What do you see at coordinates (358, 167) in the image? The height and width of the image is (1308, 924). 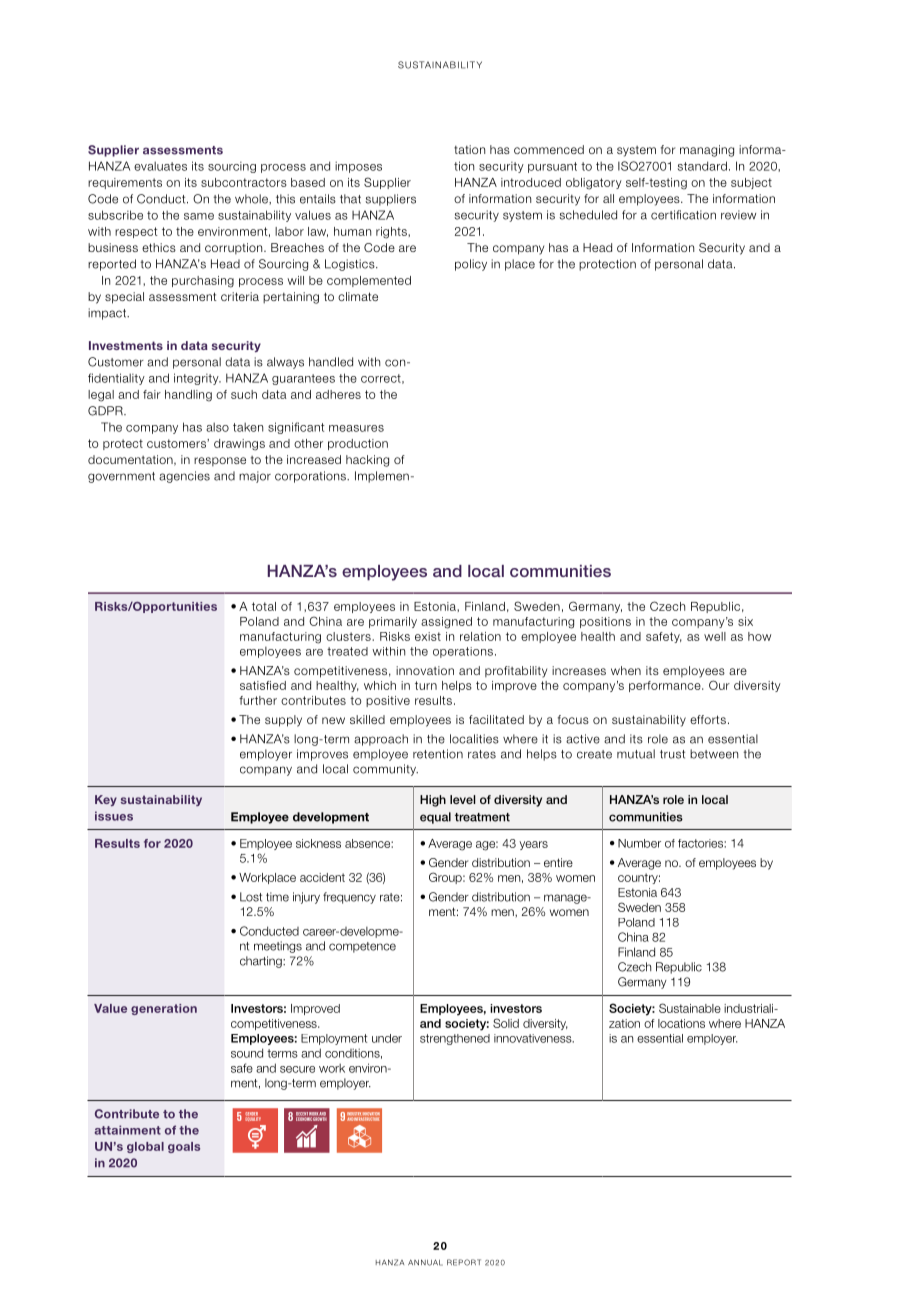 I see `imposes` at bounding box center [358, 167].
